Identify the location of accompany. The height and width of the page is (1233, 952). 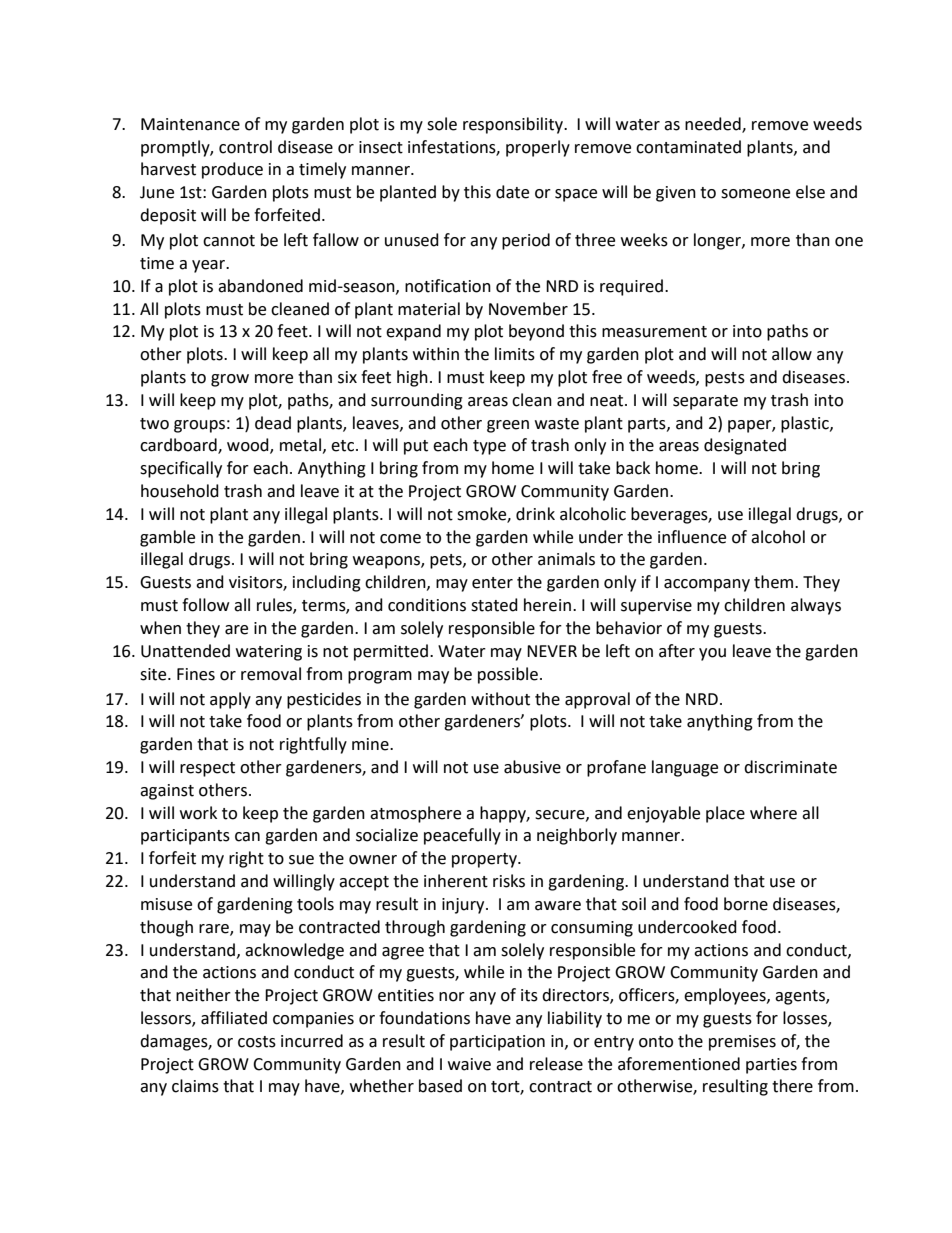
(707, 585).
